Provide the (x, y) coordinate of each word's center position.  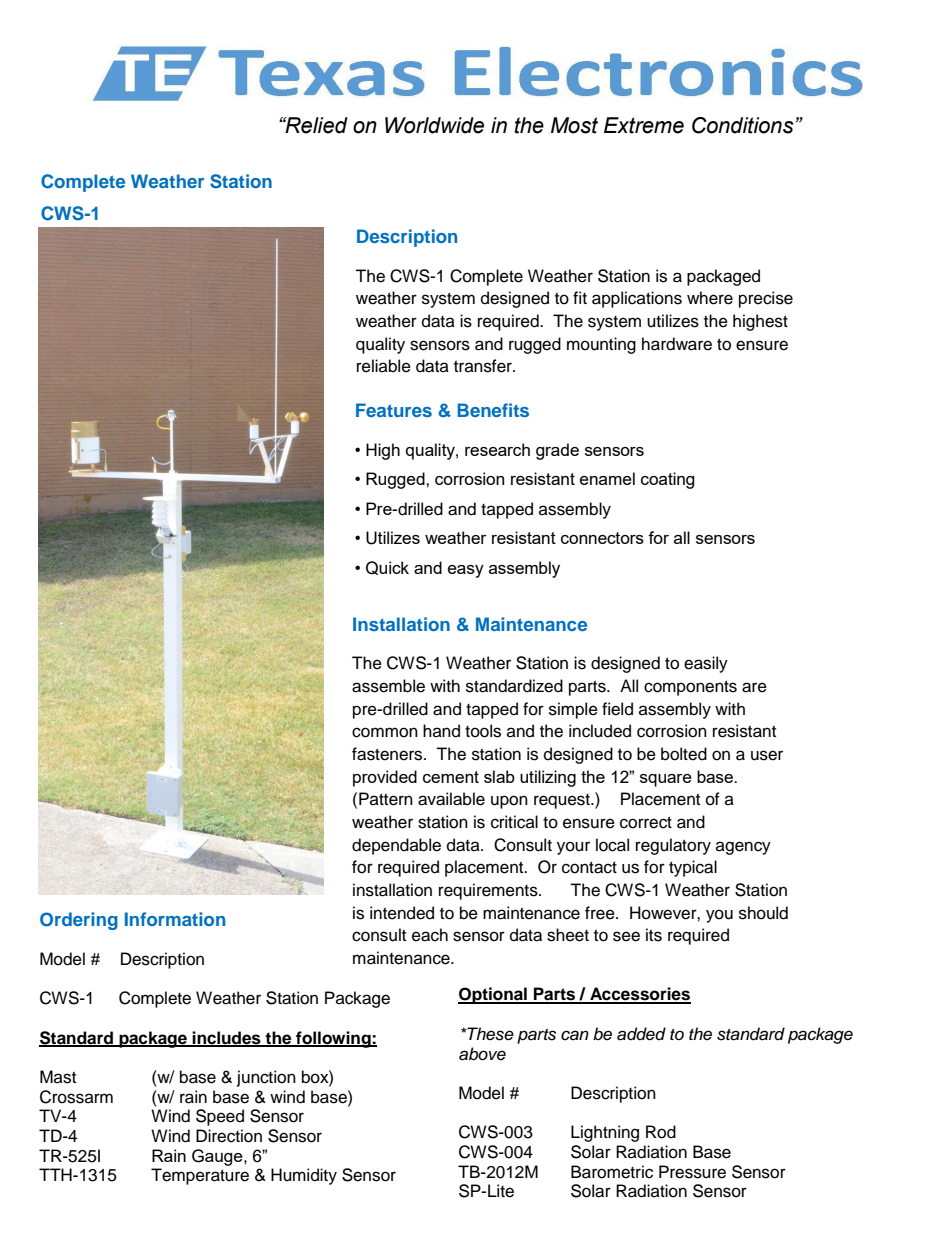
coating (668, 480)
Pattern (386, 799)
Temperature (200, 1176)
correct (646, 823)
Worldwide (434, 125)
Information (175, 919)
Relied (315, 125)
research (497, 449)
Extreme (644, 125)
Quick (387, 568)
